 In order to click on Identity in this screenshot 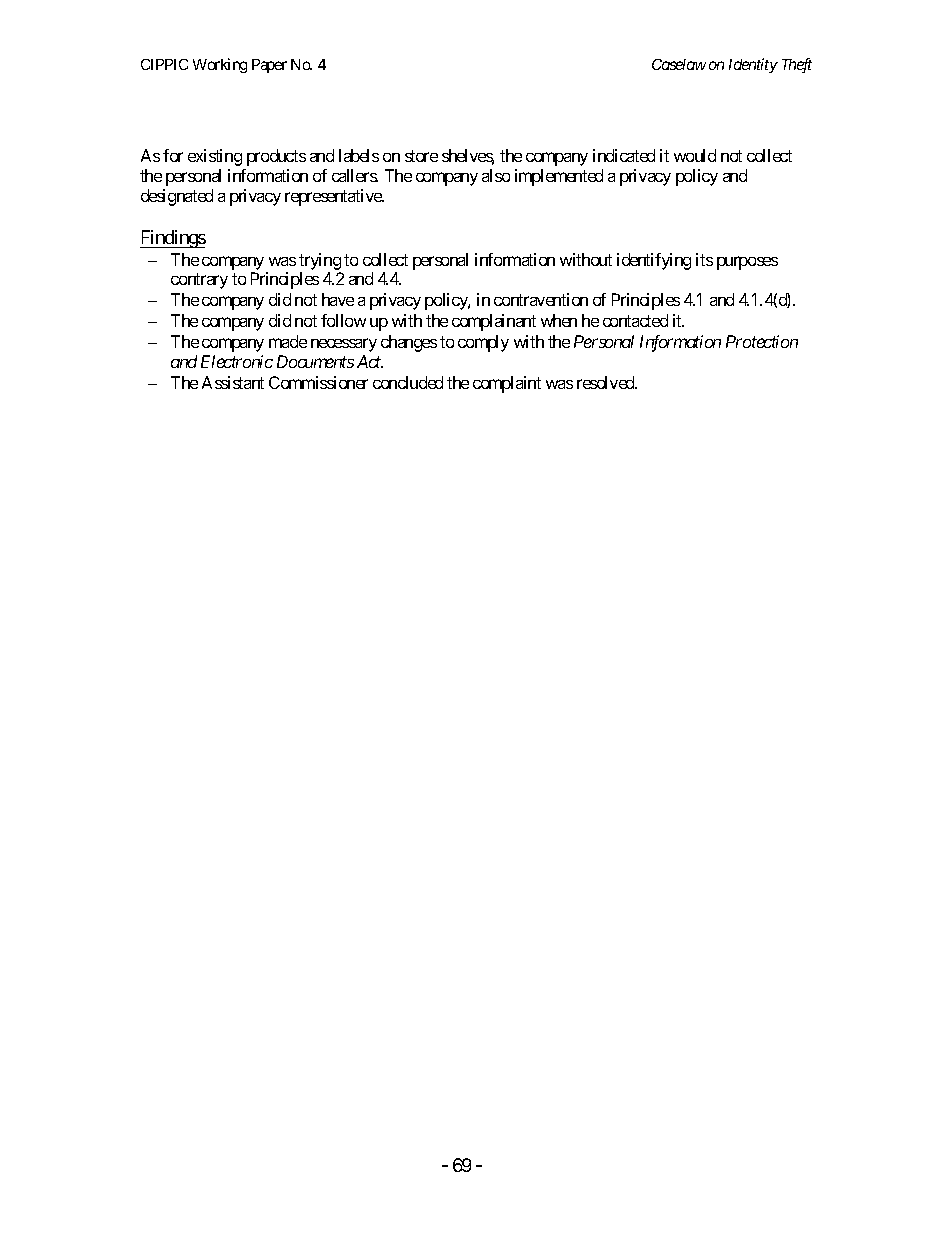, I will do `click(753, 65)`.
